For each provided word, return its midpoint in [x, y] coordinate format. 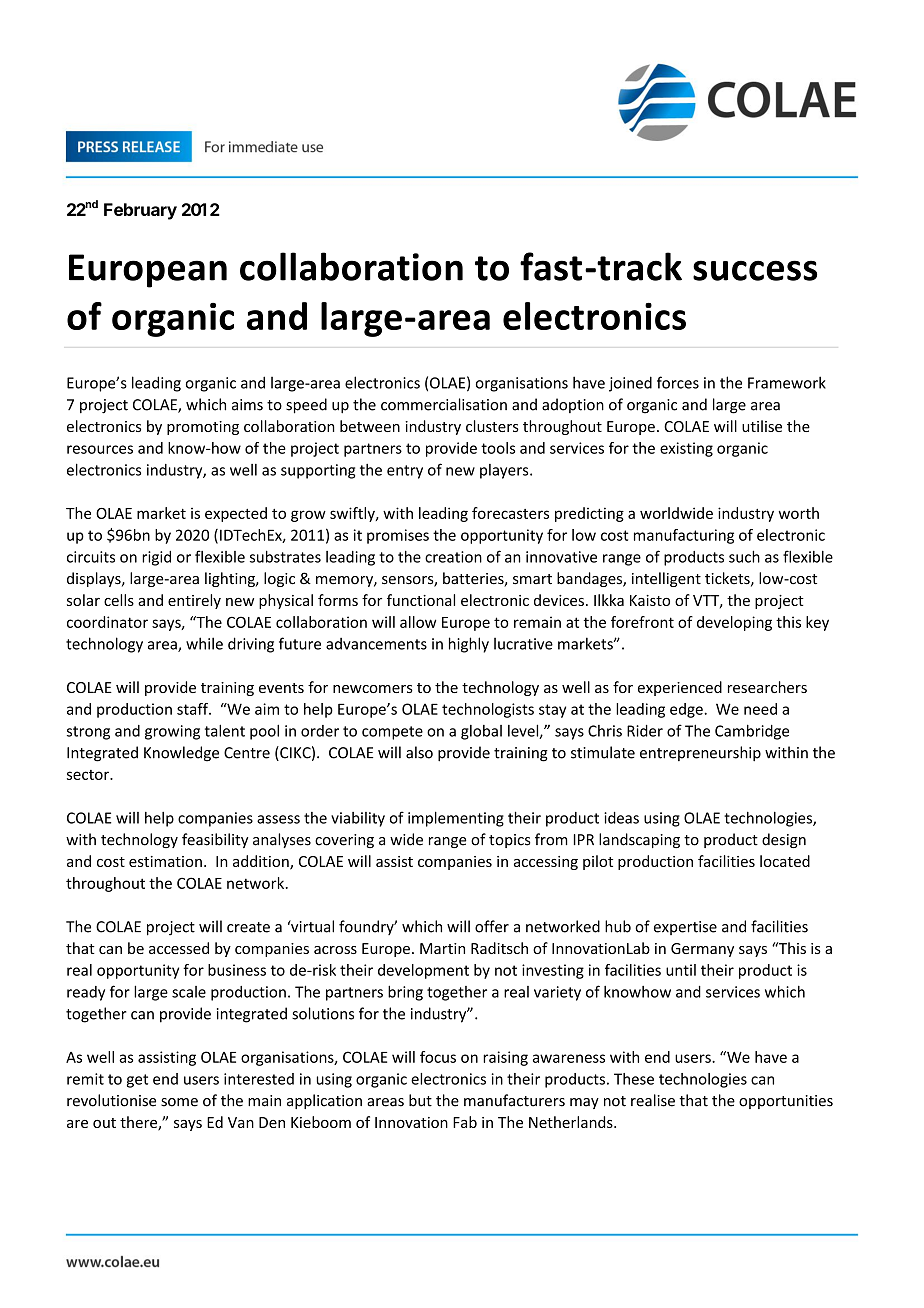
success [755, 270]
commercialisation [444, 404]
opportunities [786, 1102]
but [420, 1100]
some [179, 1102]
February [140, 211]
